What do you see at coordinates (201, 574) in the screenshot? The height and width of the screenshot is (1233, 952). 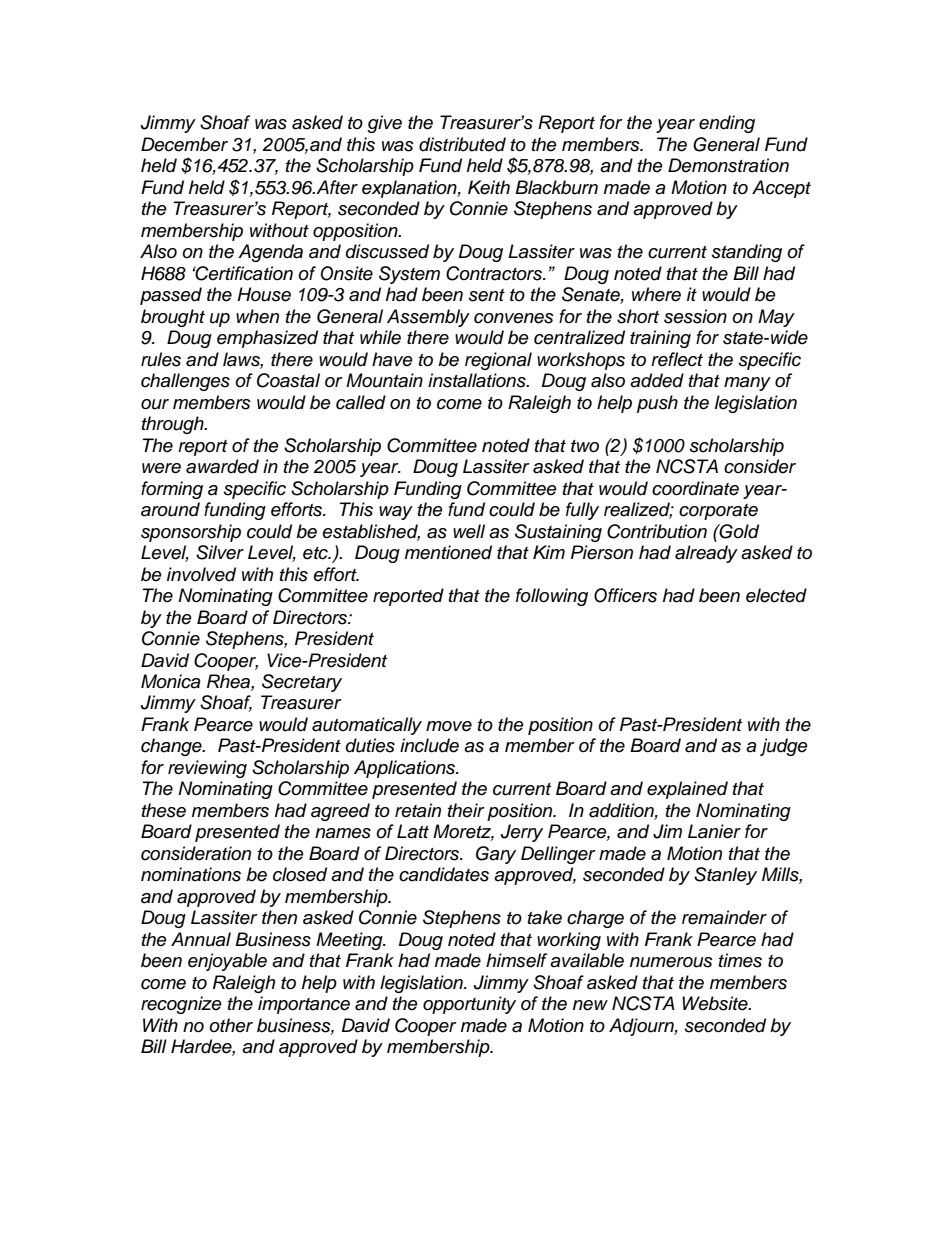 I see `involved` at bounding box center [201, 574].
